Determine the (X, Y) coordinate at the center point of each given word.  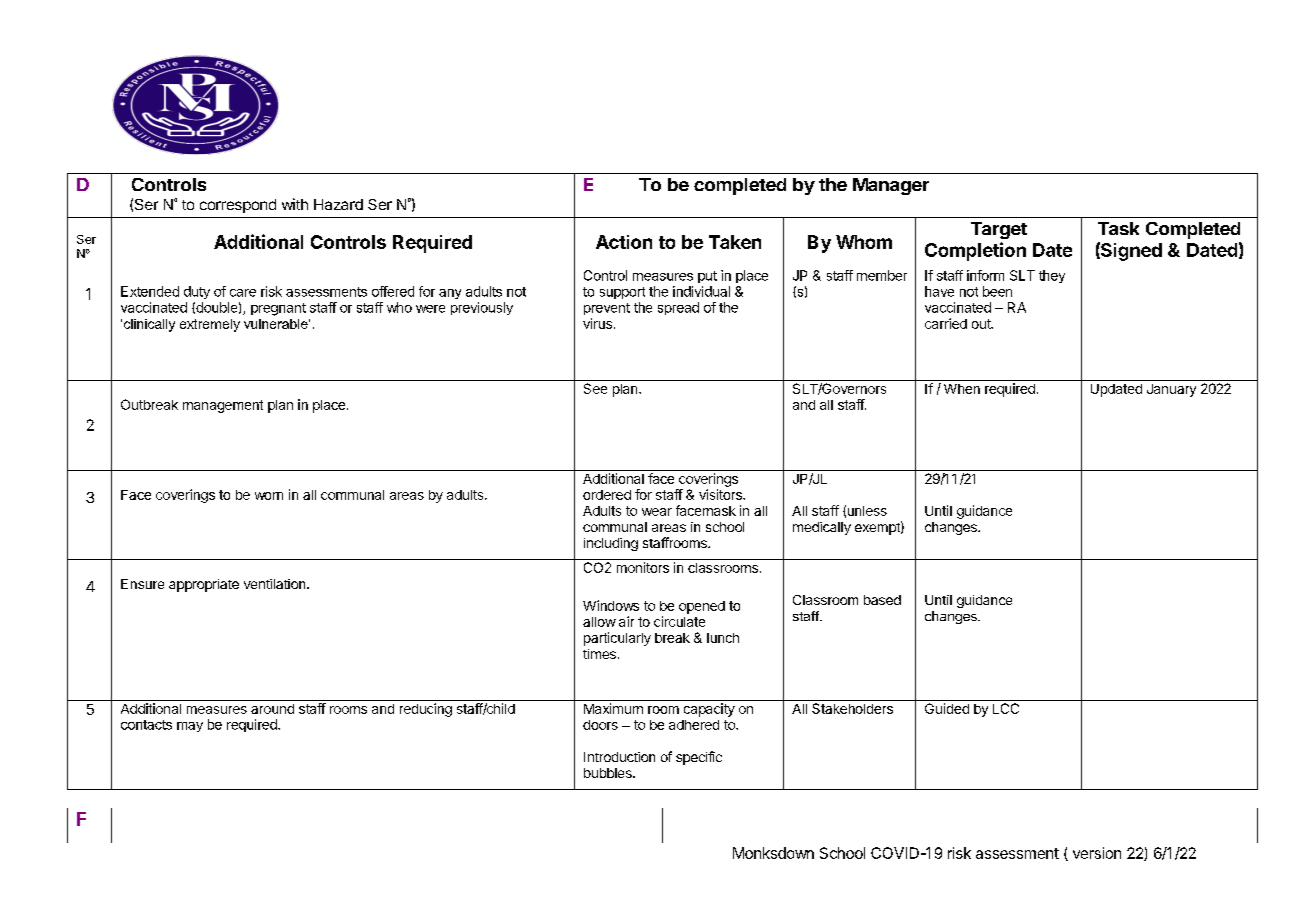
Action (624, 242)
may (190, 727)
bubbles (609, 773)
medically (822, 528)
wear (657, 512)
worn (269, 496)
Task (1118, 228)
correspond (238, 206)
